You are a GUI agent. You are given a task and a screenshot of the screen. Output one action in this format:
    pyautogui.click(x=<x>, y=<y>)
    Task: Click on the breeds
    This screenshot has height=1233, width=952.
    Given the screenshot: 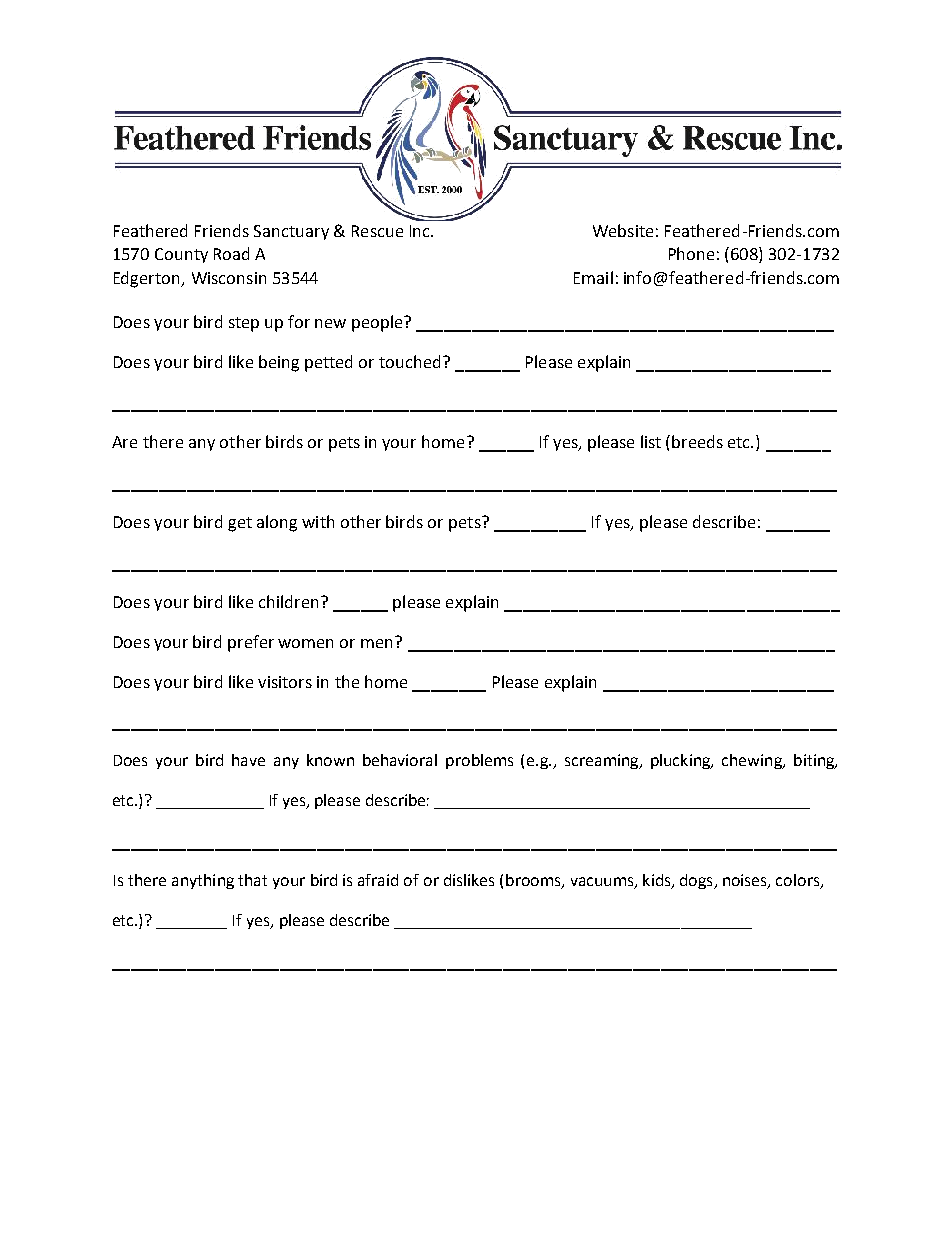 What is the action you would take?
    pyautogui.click(x=697, y=441)
